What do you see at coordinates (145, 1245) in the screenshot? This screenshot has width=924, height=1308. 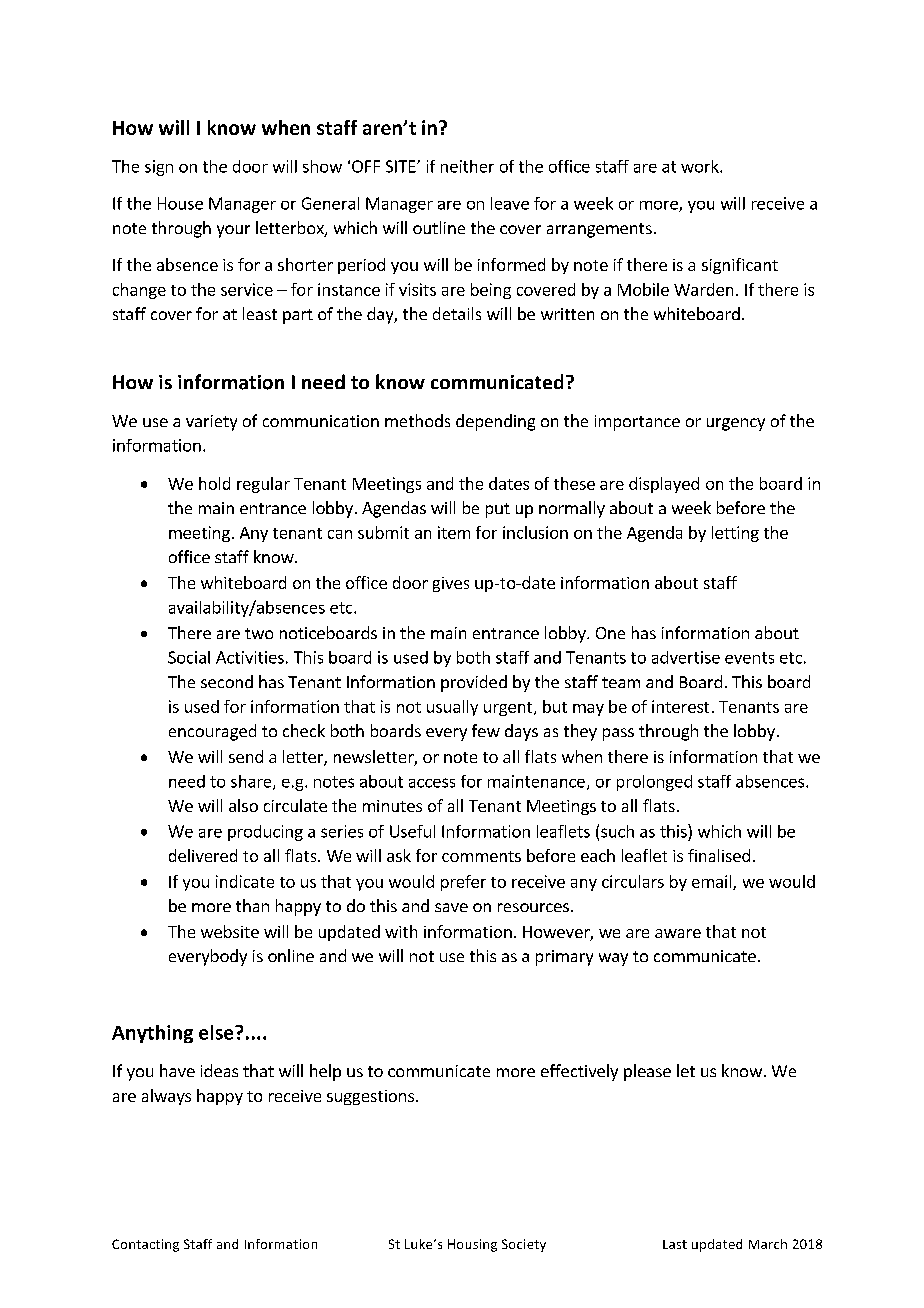 I see `Contacting` at bounding box center [145, 1245].
